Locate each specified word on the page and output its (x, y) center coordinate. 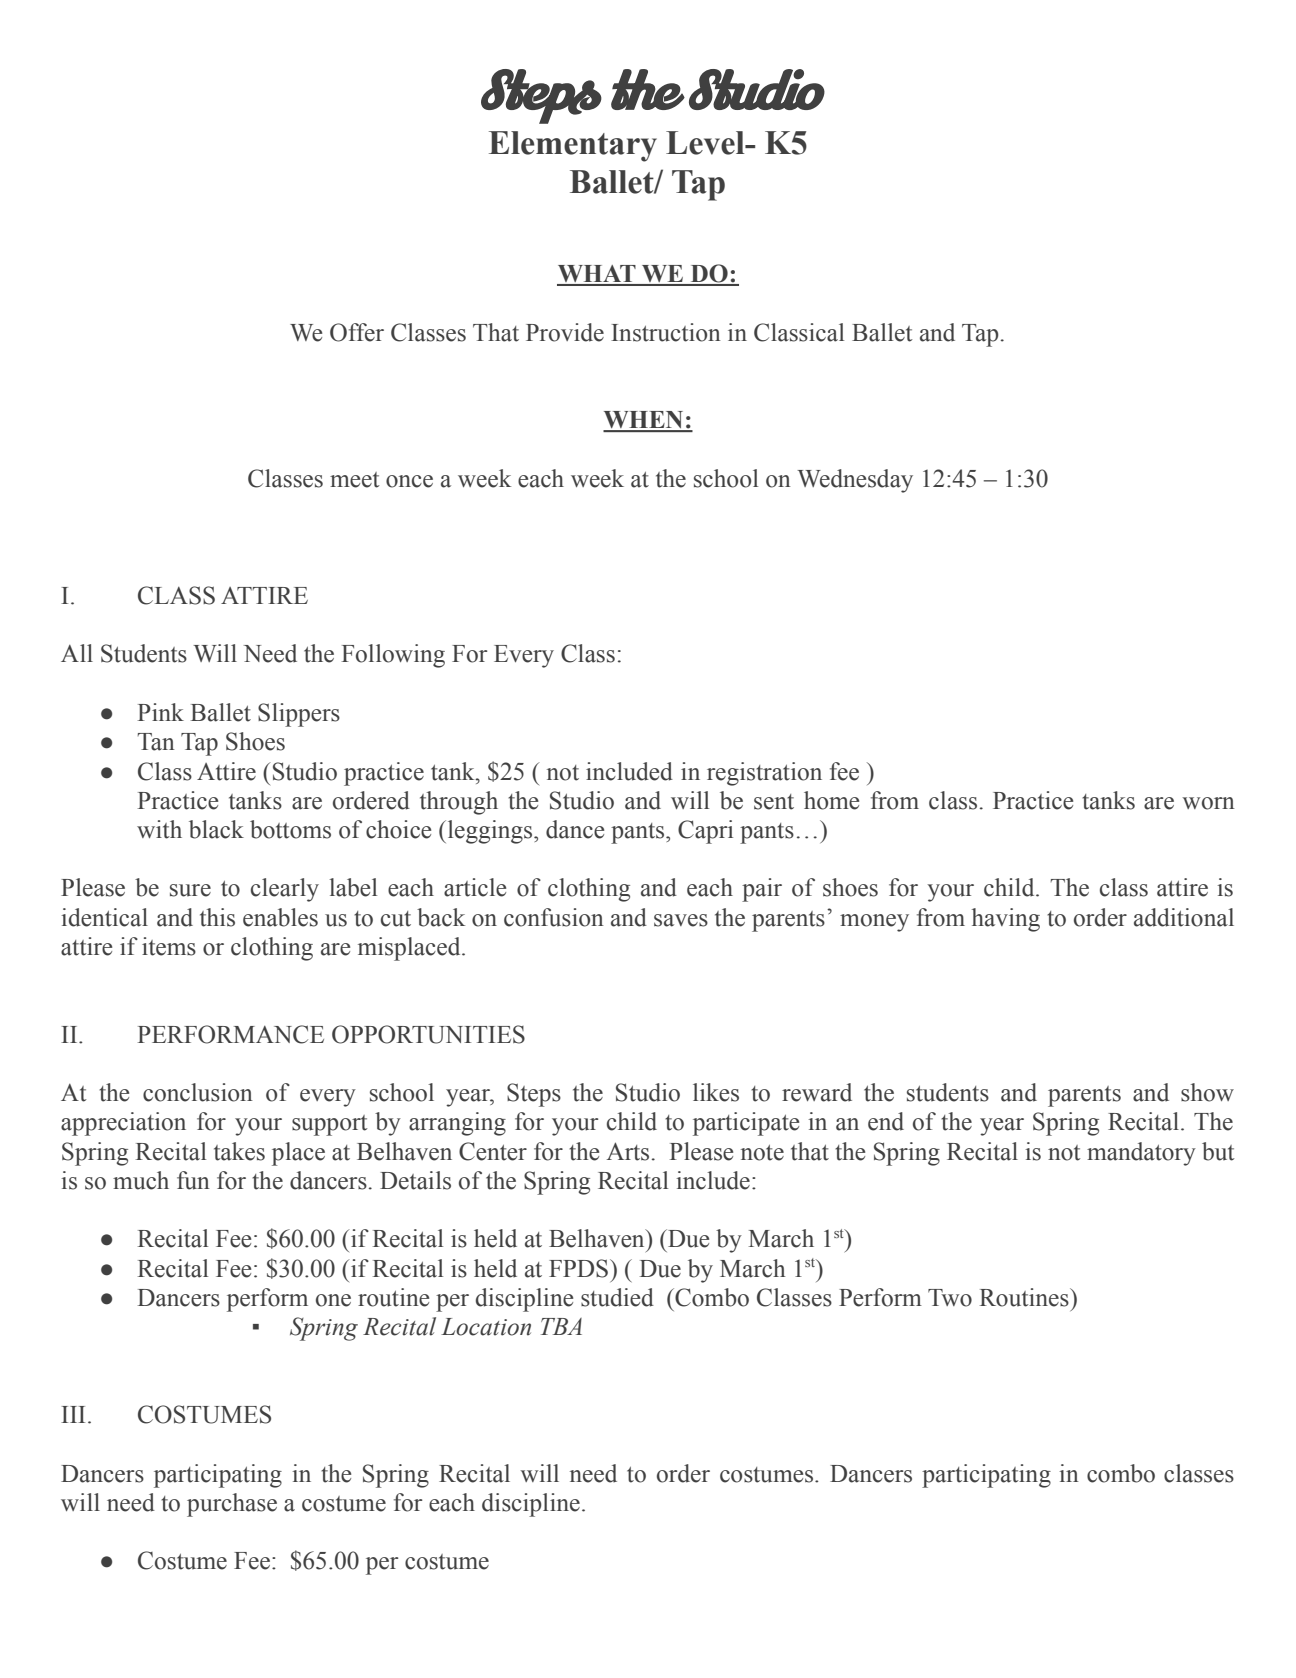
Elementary (573, 146)
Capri (705, 832)
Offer (357, 332)
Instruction (666, 332)
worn (1208, 803)
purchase (232, 1505)
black (216, 829)
